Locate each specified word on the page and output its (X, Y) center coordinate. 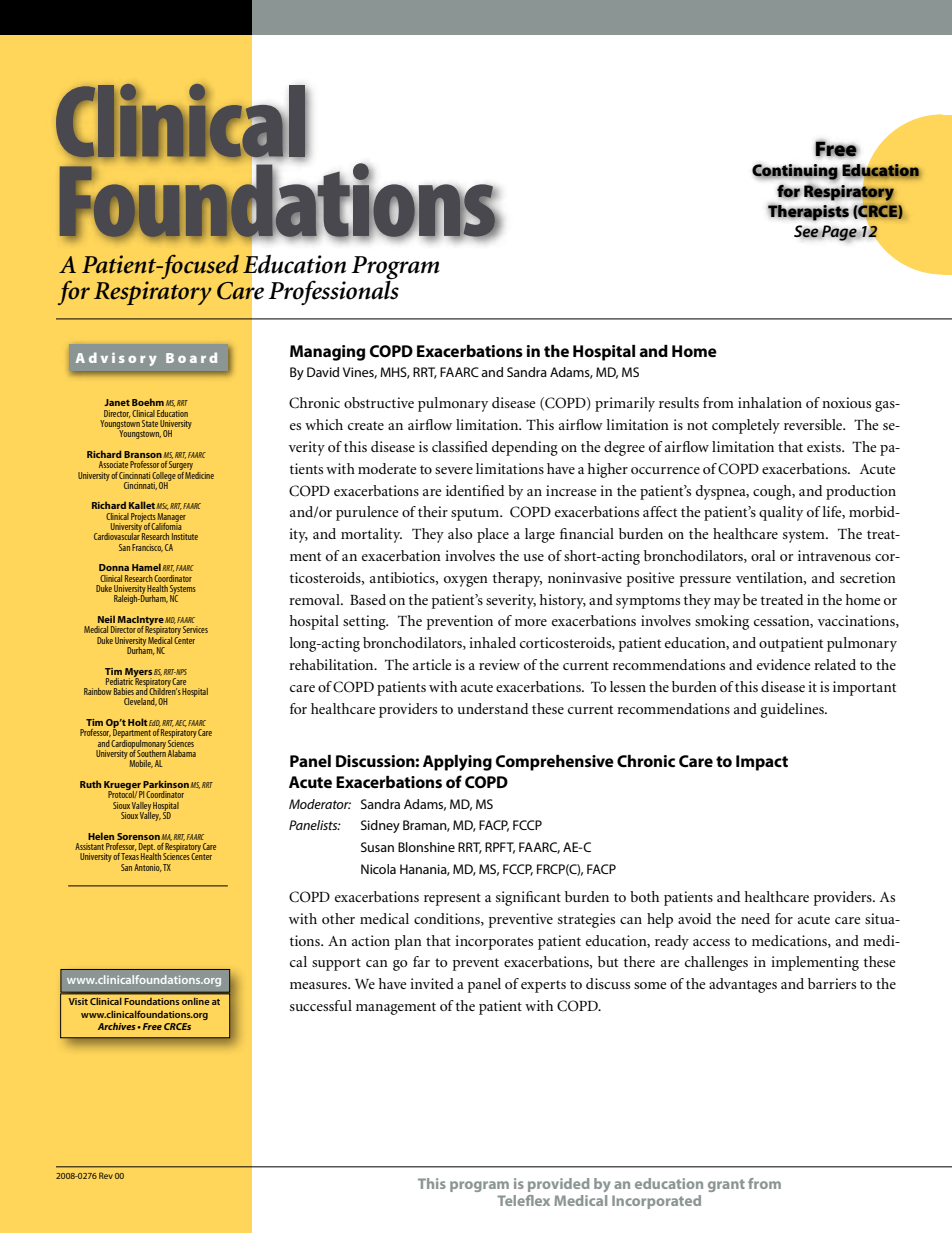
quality (781, 513)
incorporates (494, 942)
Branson (143, 454)
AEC (181, 723)
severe (454, 470)
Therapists (808, 212)
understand (492, 708)
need (755, 918)
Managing (327, 353)
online (196, 1001)
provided (558, 1185)
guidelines (793, 710)
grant (726, 1185)
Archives (118, 1026)
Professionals (333, 291)
